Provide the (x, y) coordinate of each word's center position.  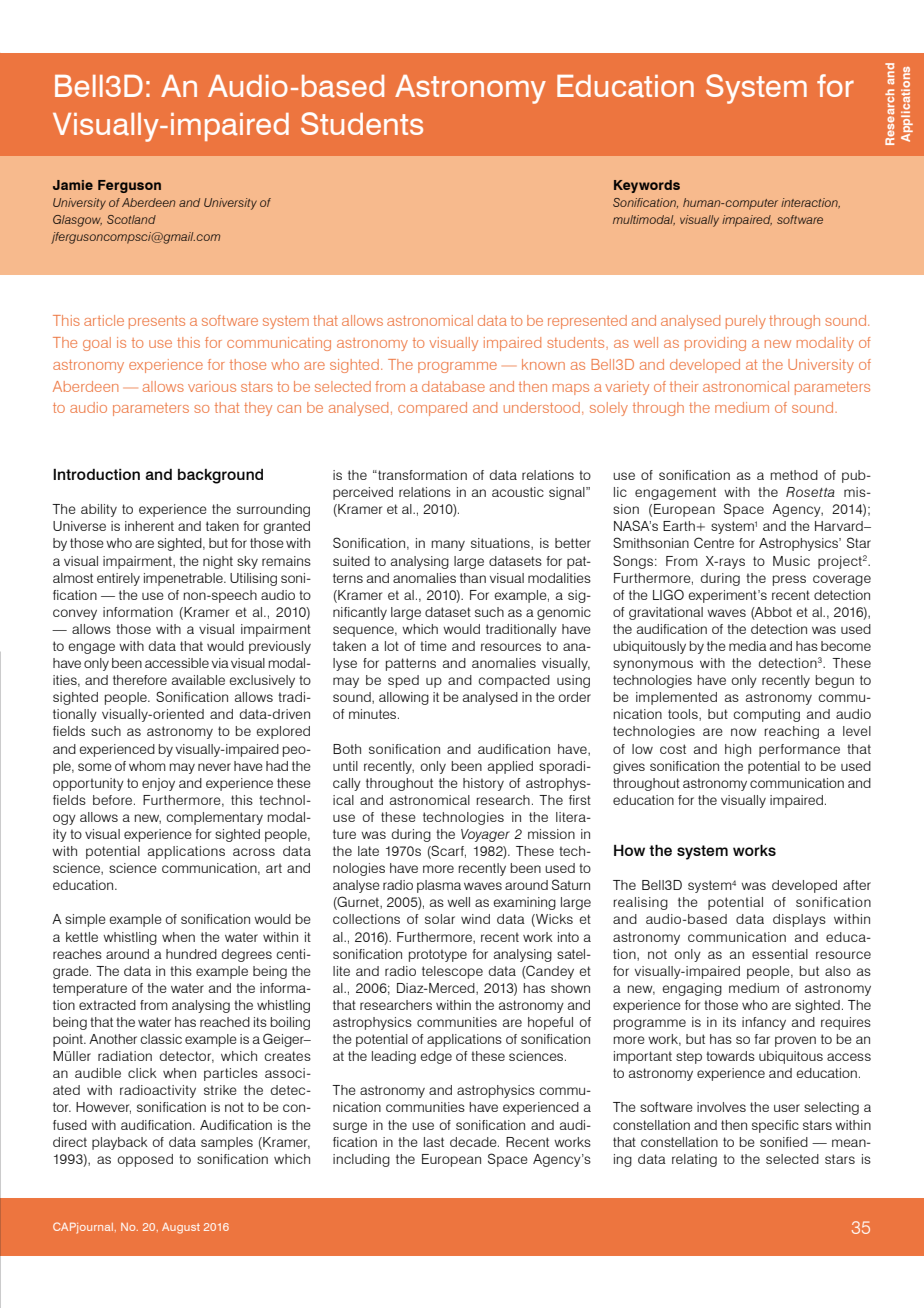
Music (791, 561)
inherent (149, 526)
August (181, 1228)
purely (746, 322)
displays (799, 920)
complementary (214, 818)
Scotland (131, 219)
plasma (439, 886)
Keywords (647, 186)
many (448, 545)
